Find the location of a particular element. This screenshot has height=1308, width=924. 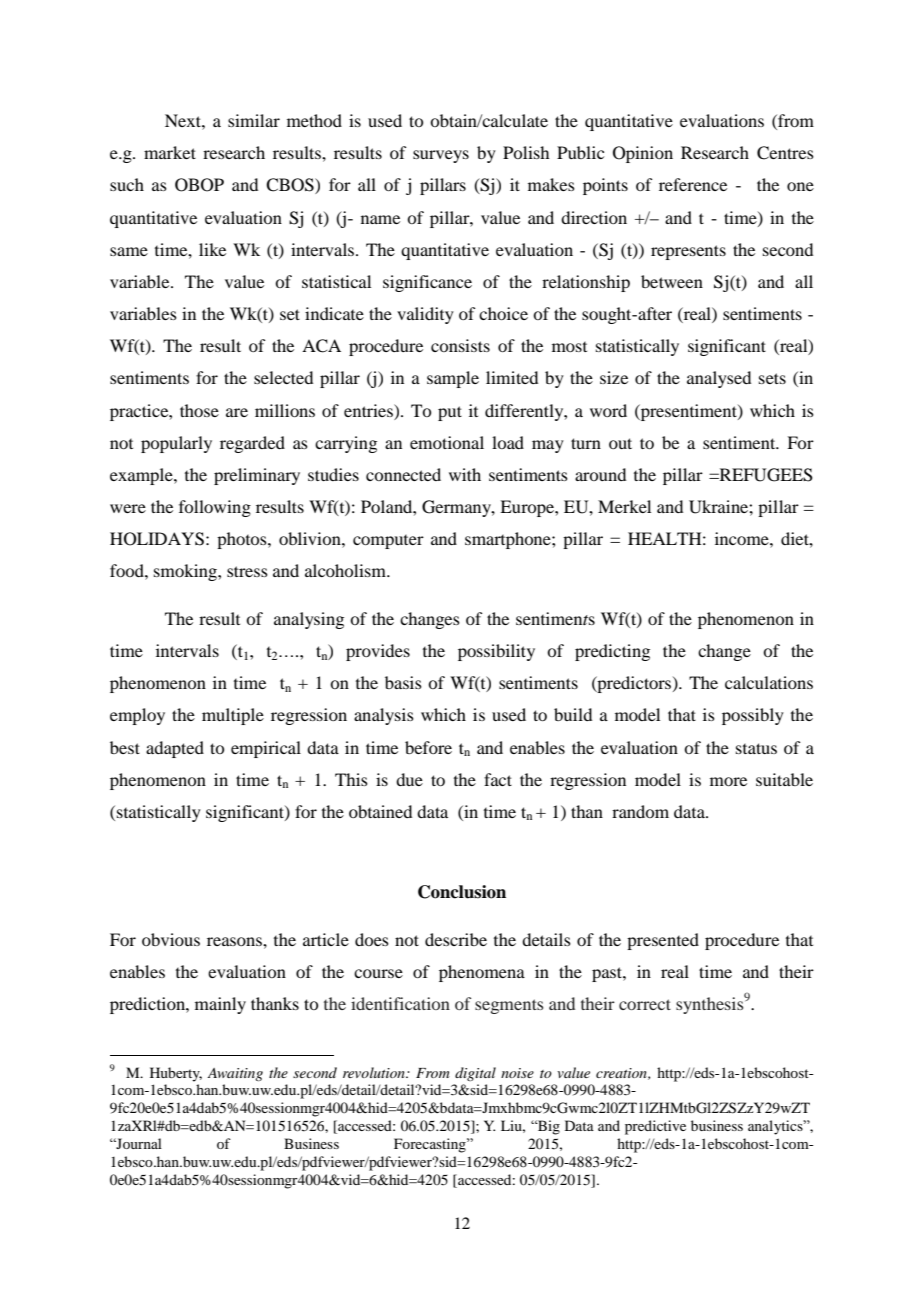

calculations is located at coordinates (769, 682).
